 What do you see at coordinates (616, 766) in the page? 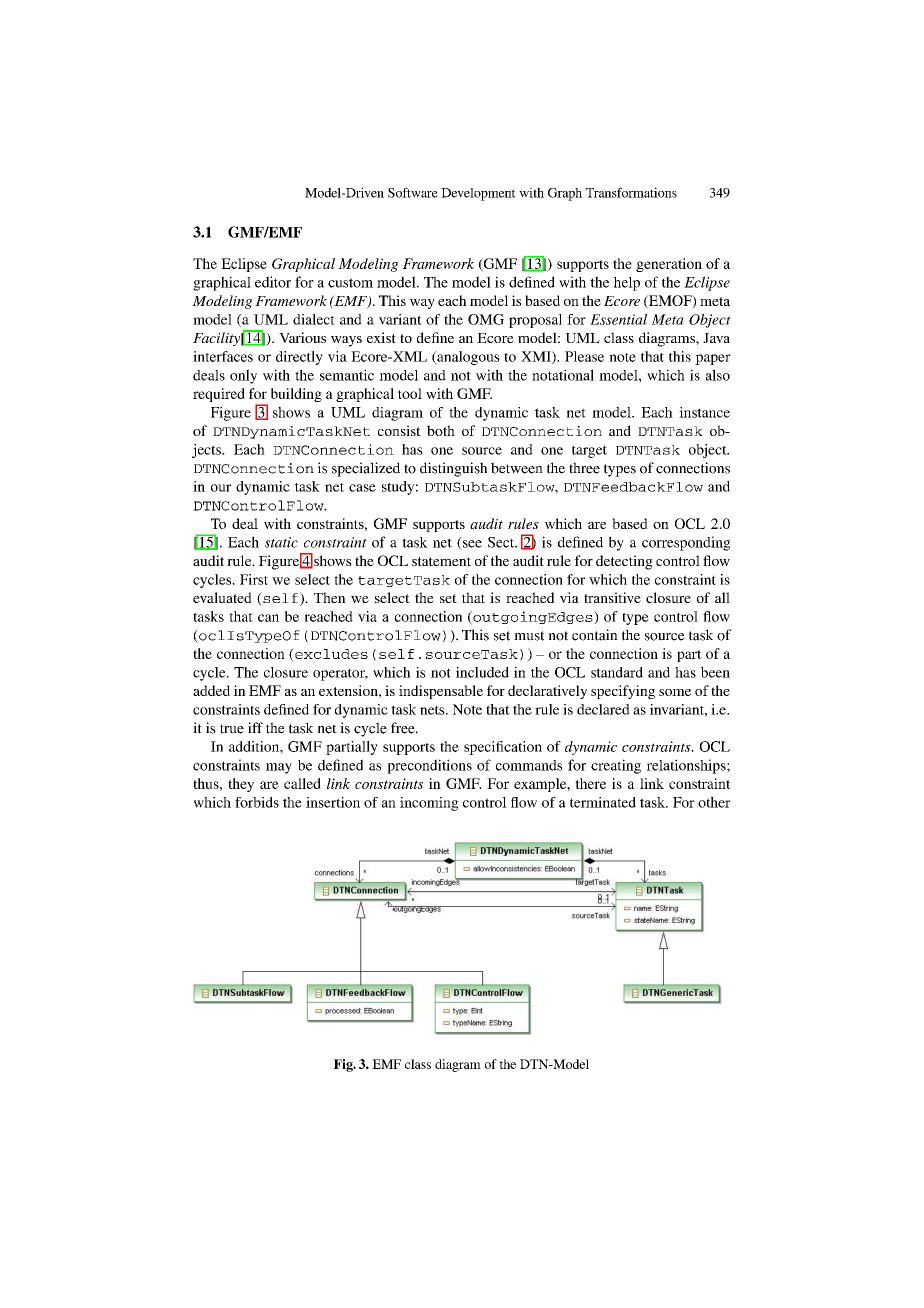
I see `creating` at bounding box center [616, 766].
